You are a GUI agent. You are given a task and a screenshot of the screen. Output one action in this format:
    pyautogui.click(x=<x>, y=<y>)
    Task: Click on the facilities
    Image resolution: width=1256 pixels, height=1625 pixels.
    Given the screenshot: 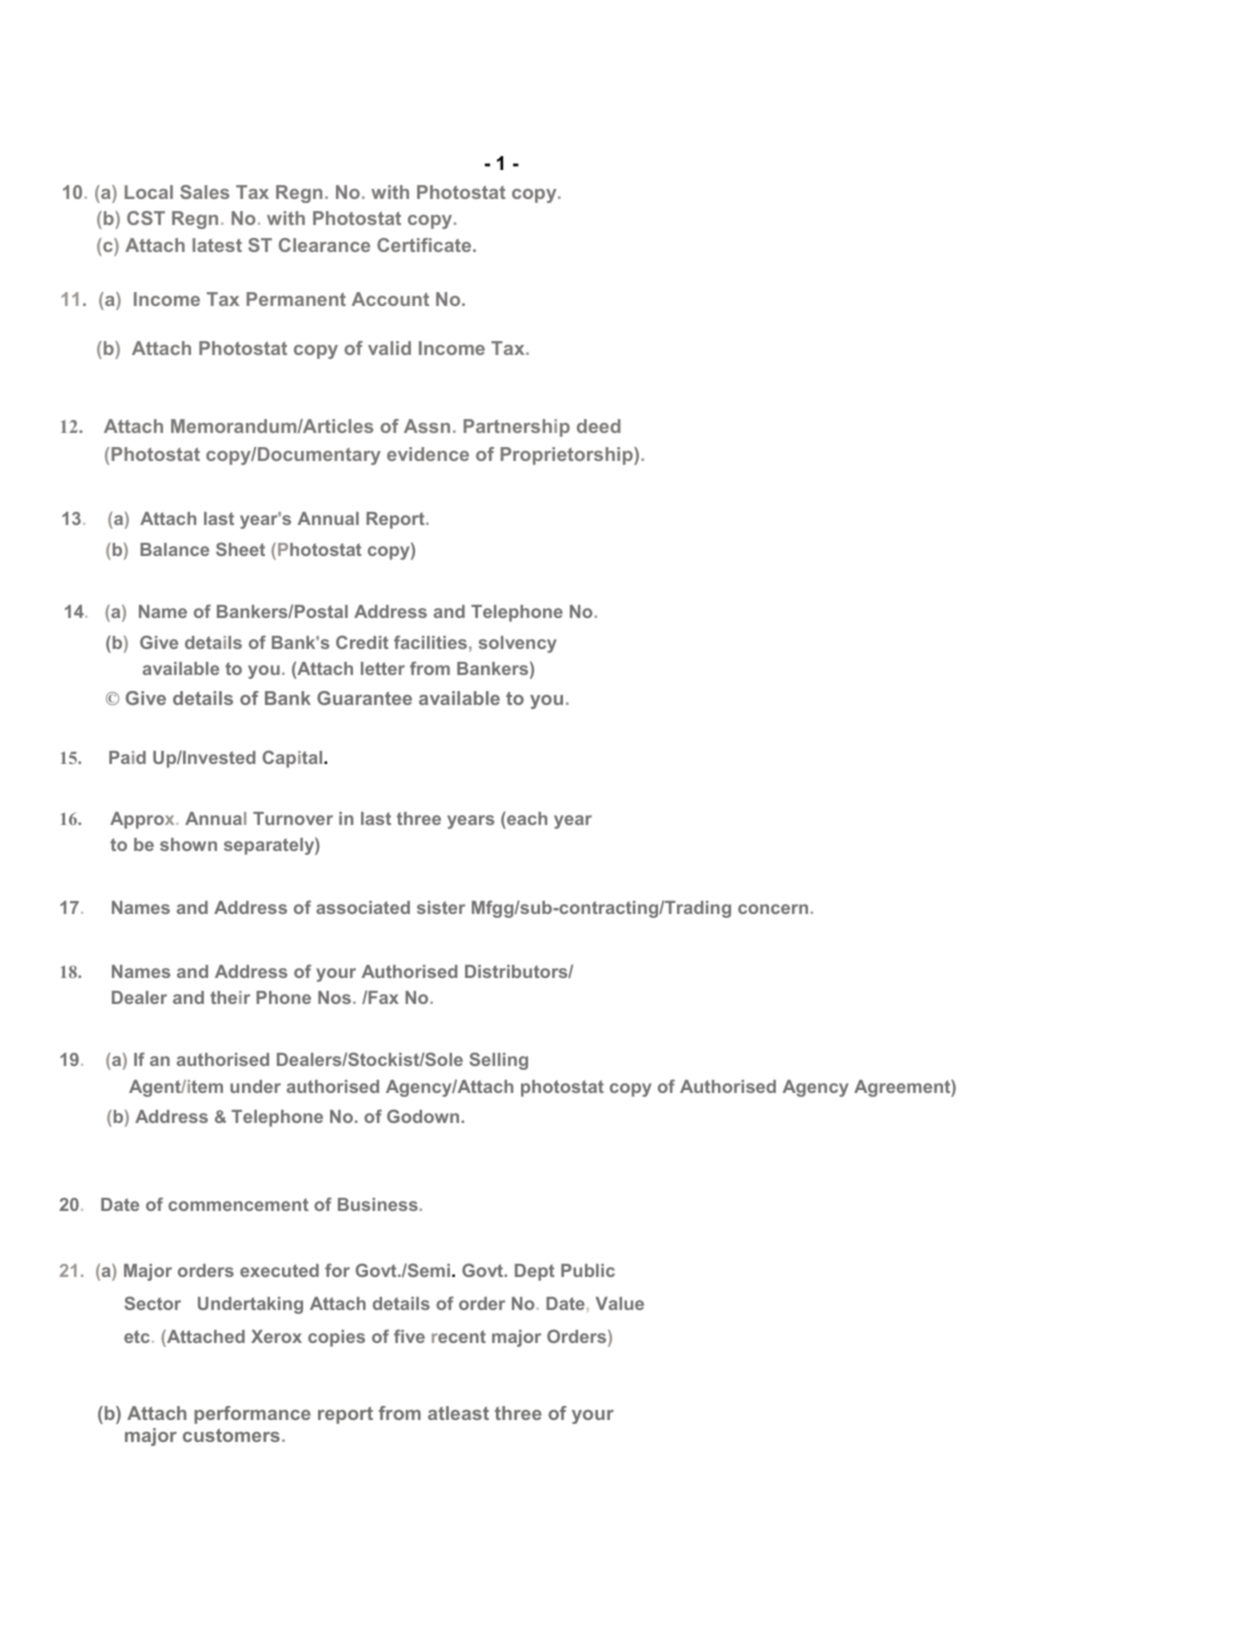 What is the action you would take?
    pyautogui.click(x=430, y=642)
